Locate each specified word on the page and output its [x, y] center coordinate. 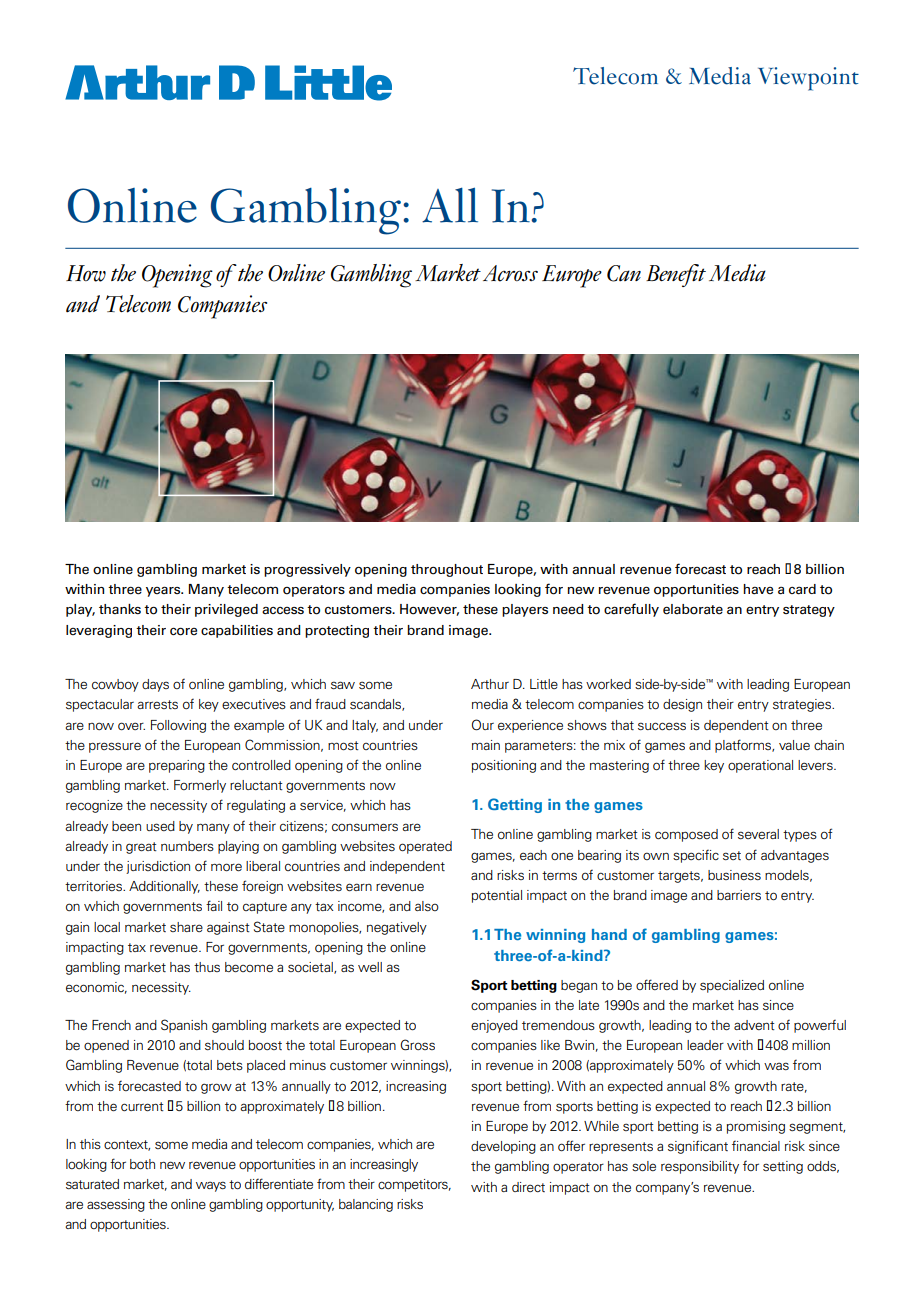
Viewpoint [808, 79]
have [758, 589]
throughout [447, 570]
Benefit [676, 275]
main [486, 745]
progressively [307, 570]
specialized [732, 986]
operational [760, 766]
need [568, 609]
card [802, 589]
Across [510, 273]
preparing [177, 766]
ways [211, 1186]
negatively [397, 928]
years [164, 591]
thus [207, 967]
